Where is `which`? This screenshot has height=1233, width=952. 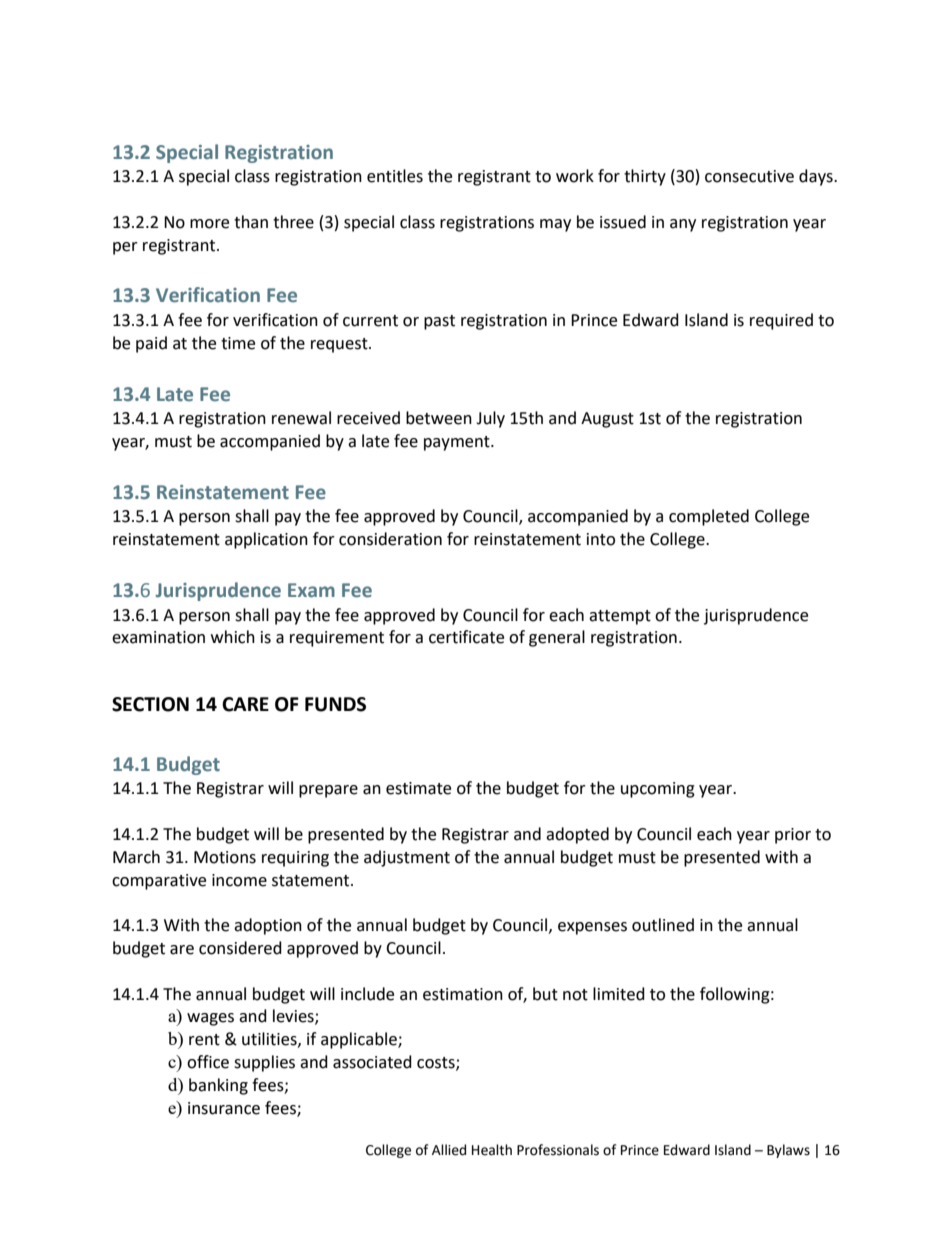 which is located at coordinates (233, 637).
